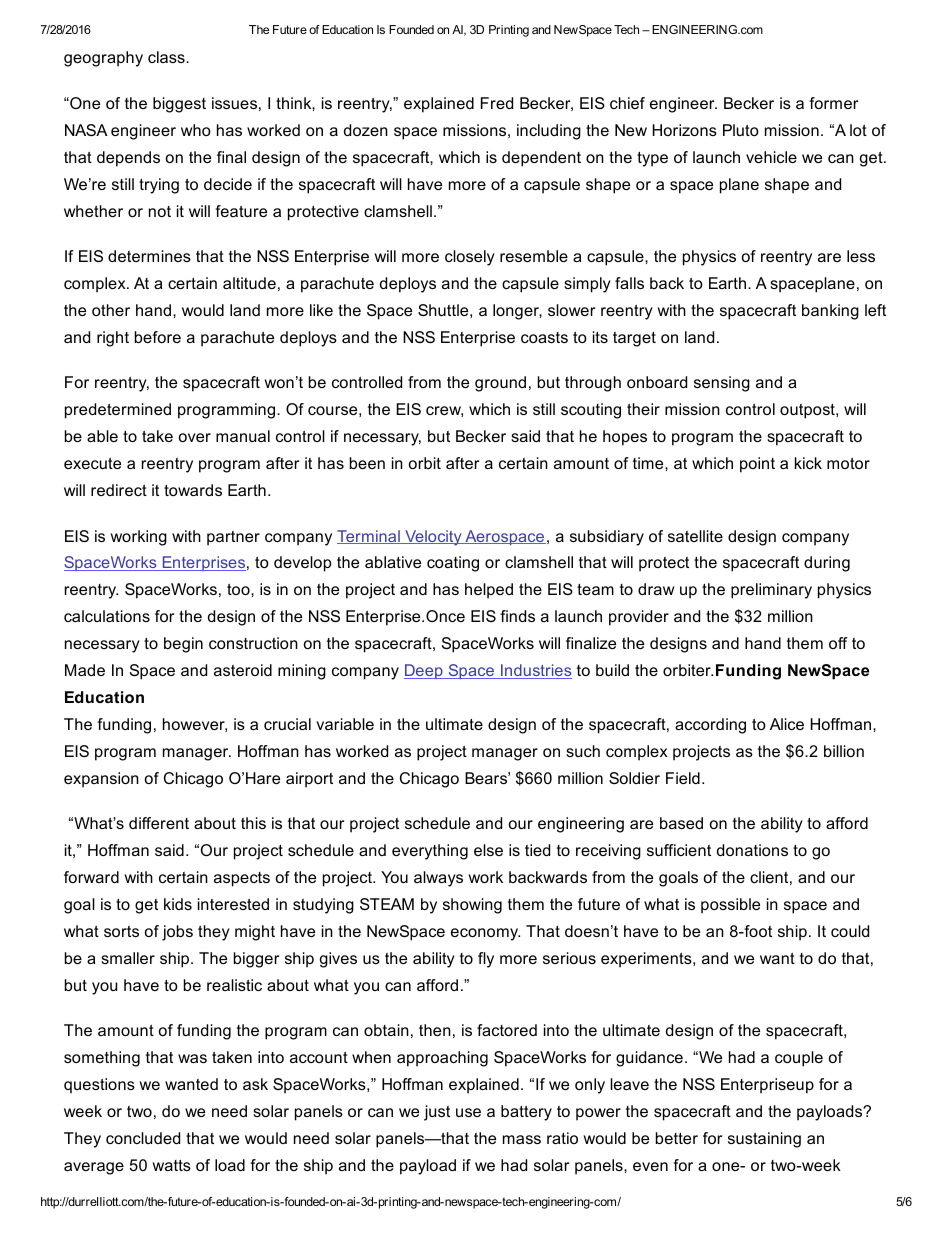 The image size is (952, 1233). What do you see at coordinates (497, 103) in the screenshot?
I see `Fred` at bounding box center [497, 103].
